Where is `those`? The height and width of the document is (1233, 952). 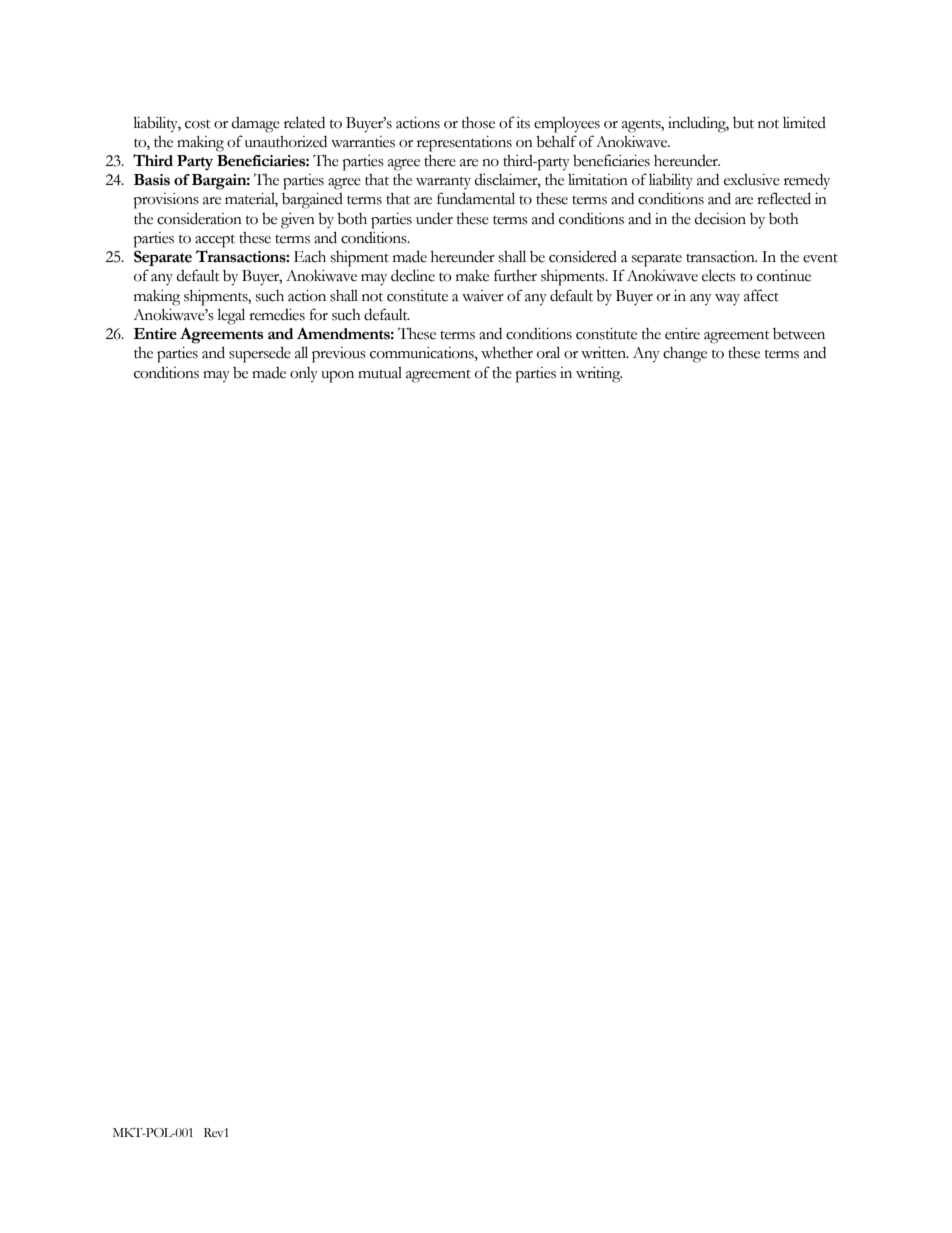
those is located at coordinates (478, 123).
